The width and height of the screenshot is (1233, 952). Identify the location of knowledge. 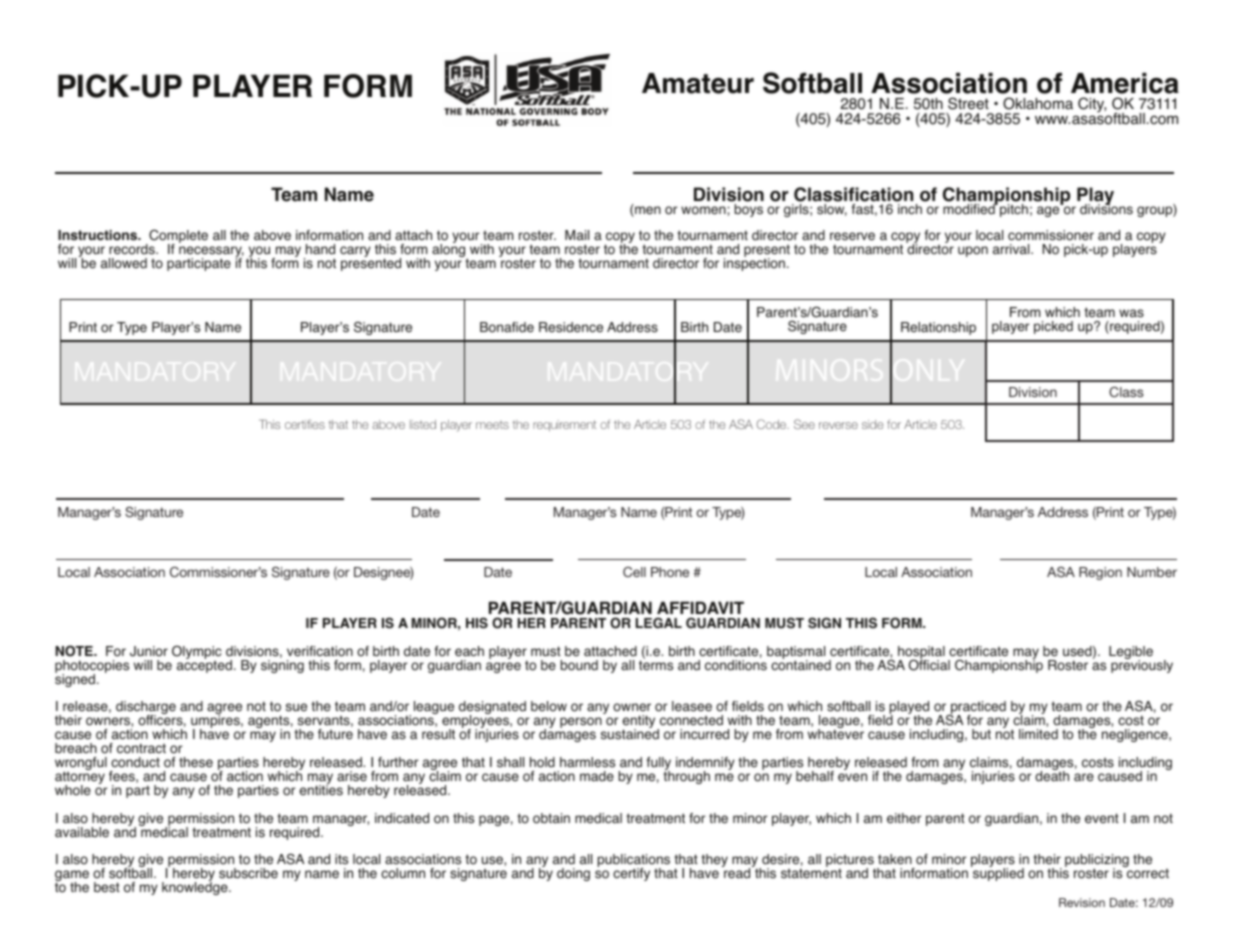
(196, 887).
